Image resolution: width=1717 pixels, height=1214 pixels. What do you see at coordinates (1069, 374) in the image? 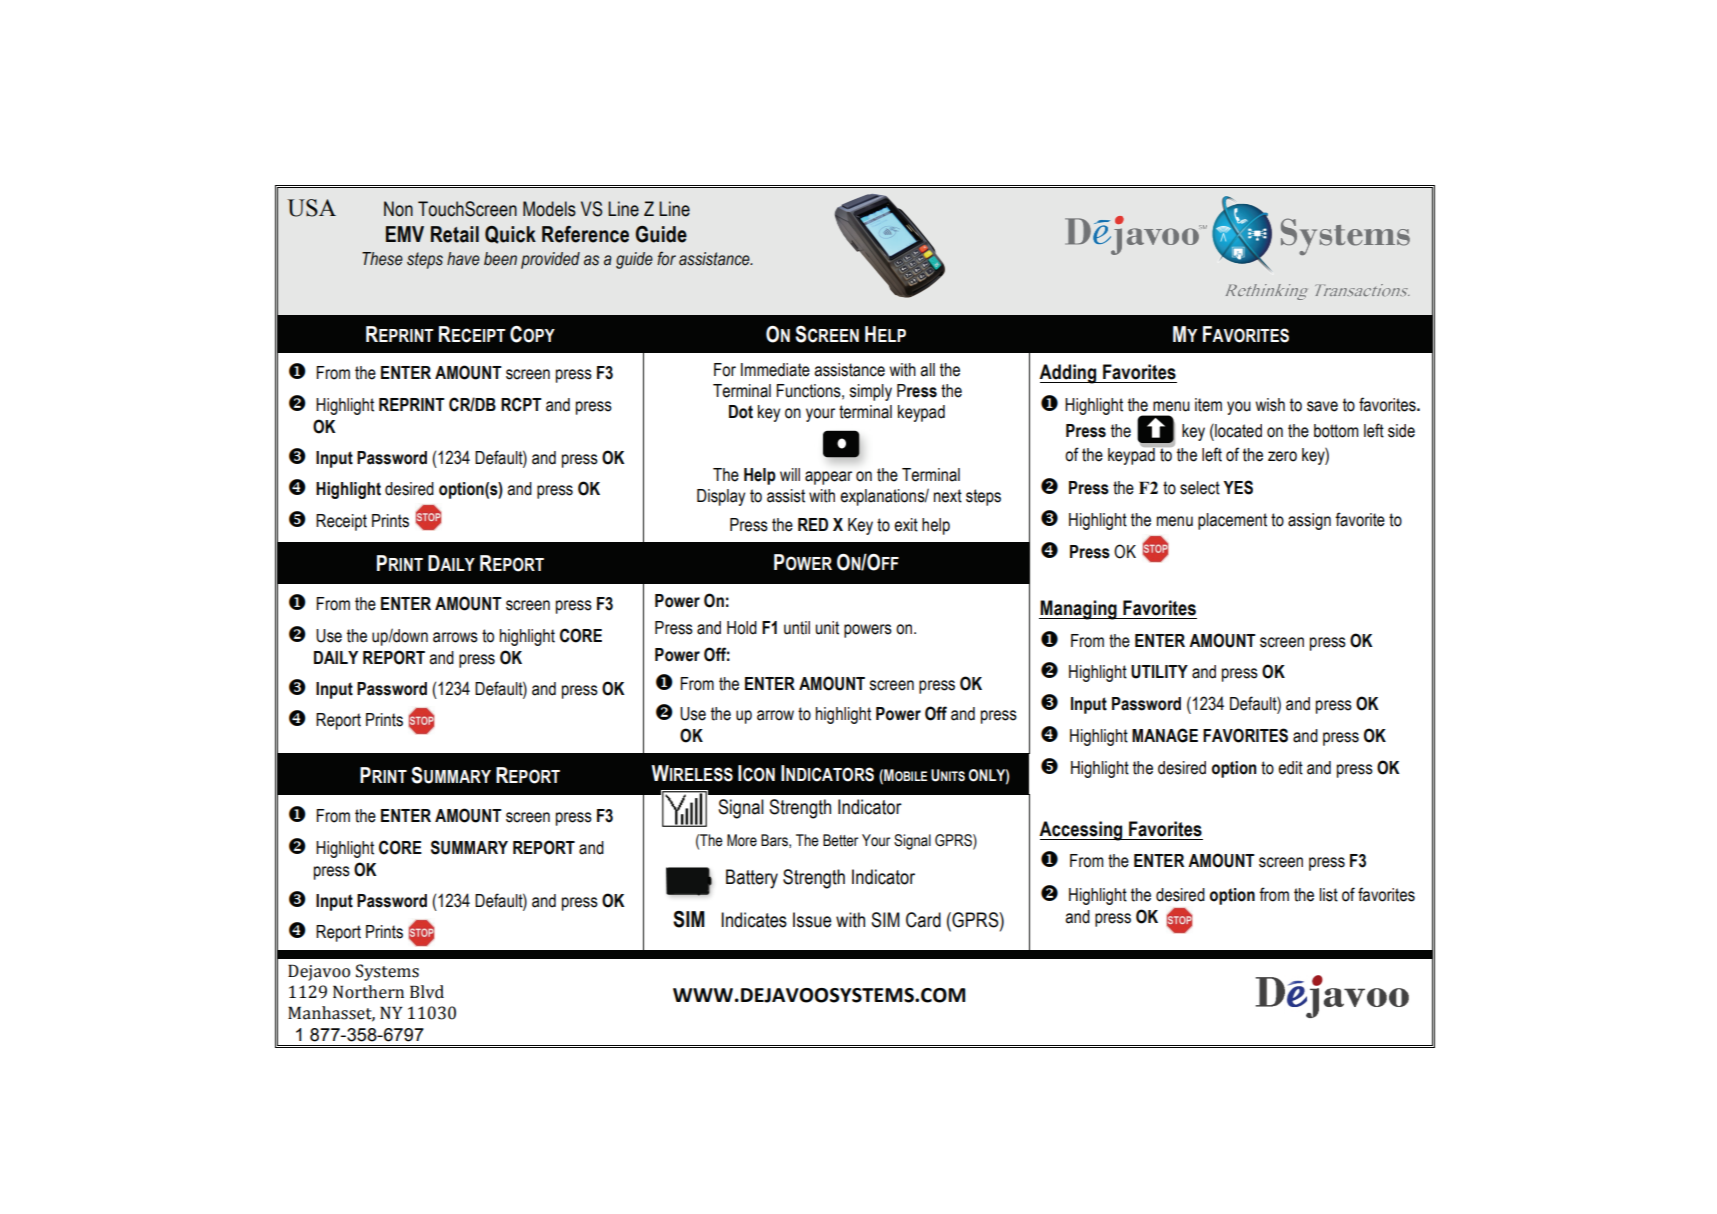
I see `Adding` at bounding box center [1069, 374].
